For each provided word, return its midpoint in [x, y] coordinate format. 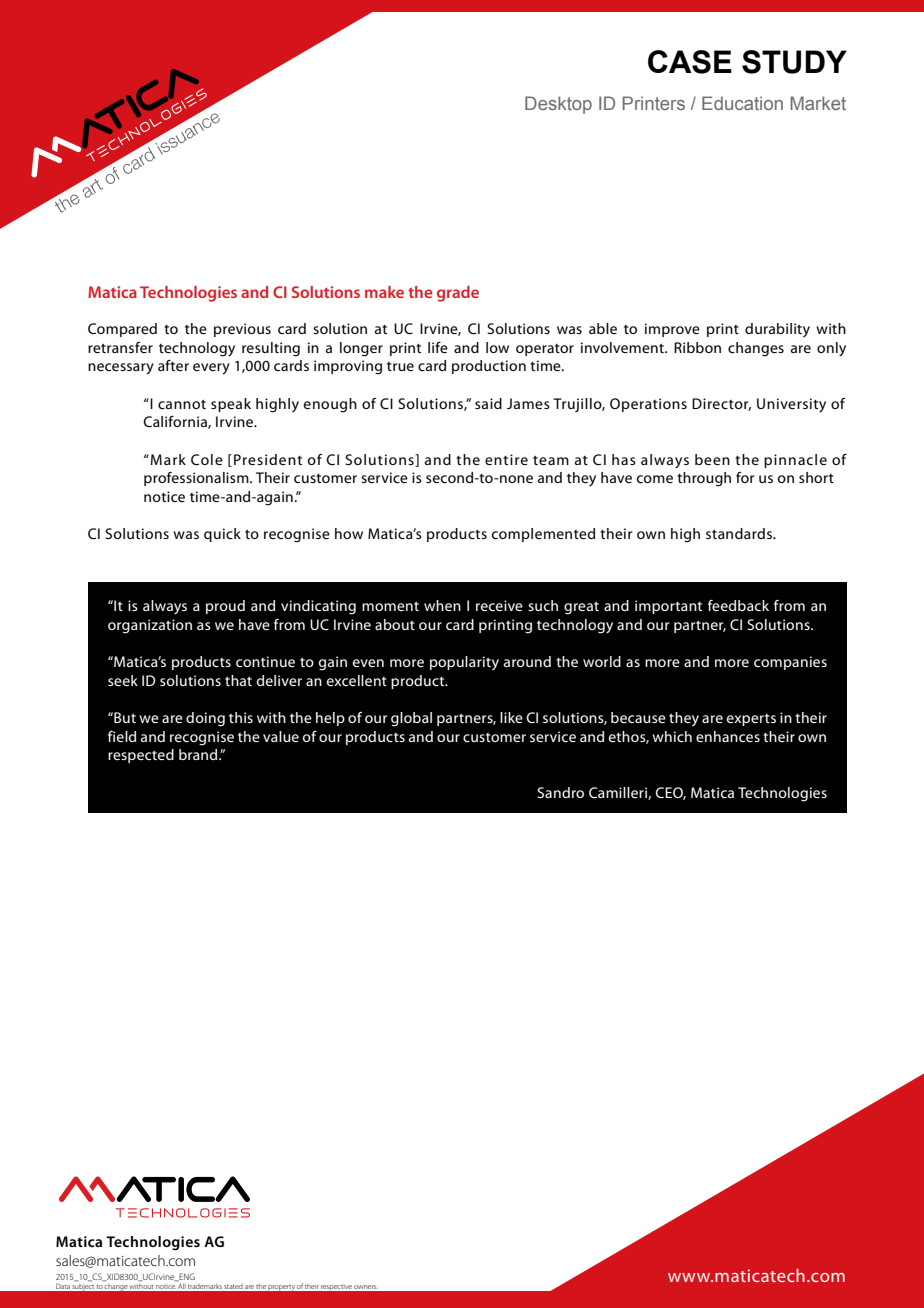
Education [742, 103]
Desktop [558, 105]
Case [690, 62]
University [791, 405]
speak [231, 405]
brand [199, 754]
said [488, 403]
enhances [728, 736]
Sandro [560, 792]
